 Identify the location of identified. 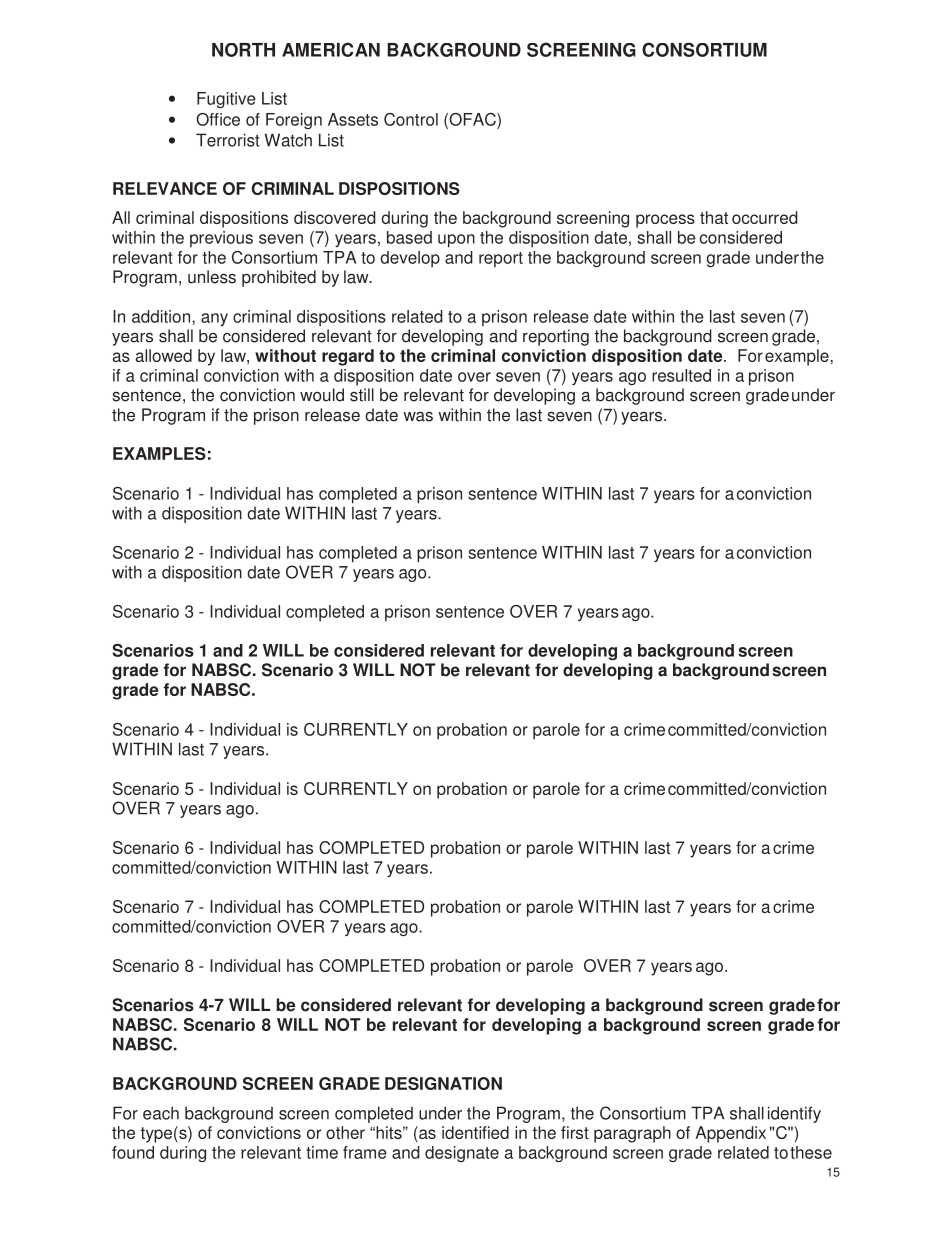
(475, 1132).
